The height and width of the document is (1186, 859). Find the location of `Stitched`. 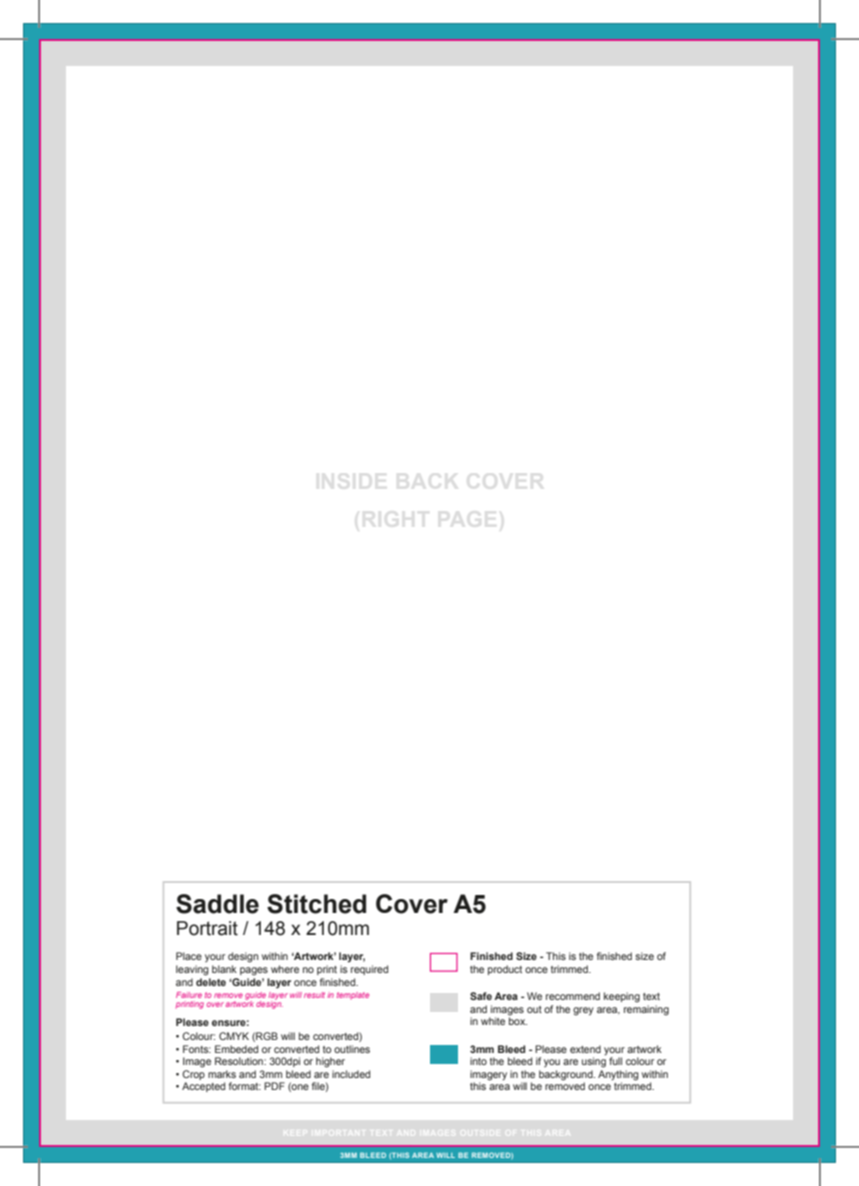

Stitched is located at coordinates (316, 904).
